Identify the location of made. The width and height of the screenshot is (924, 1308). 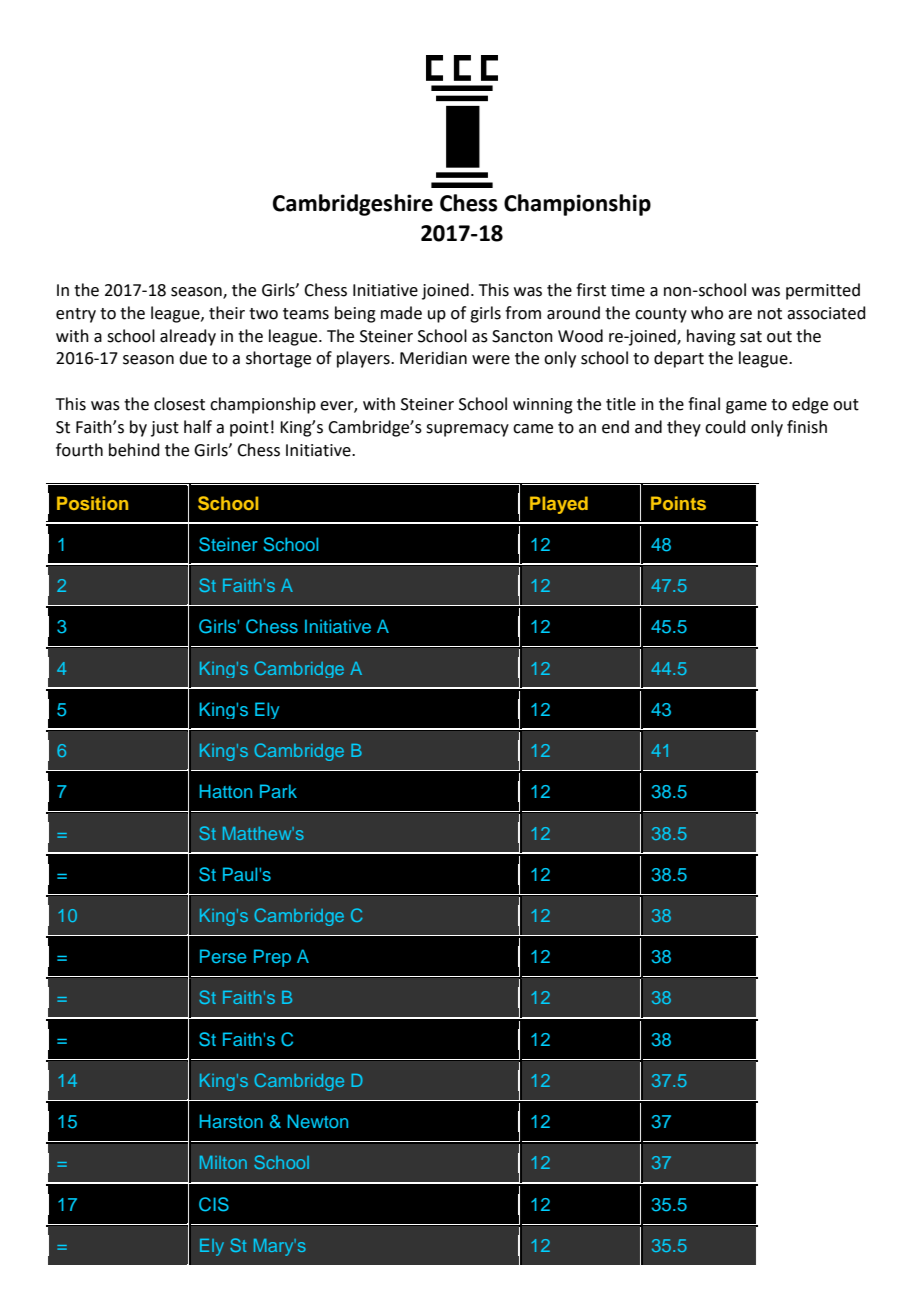
(401, 313).
